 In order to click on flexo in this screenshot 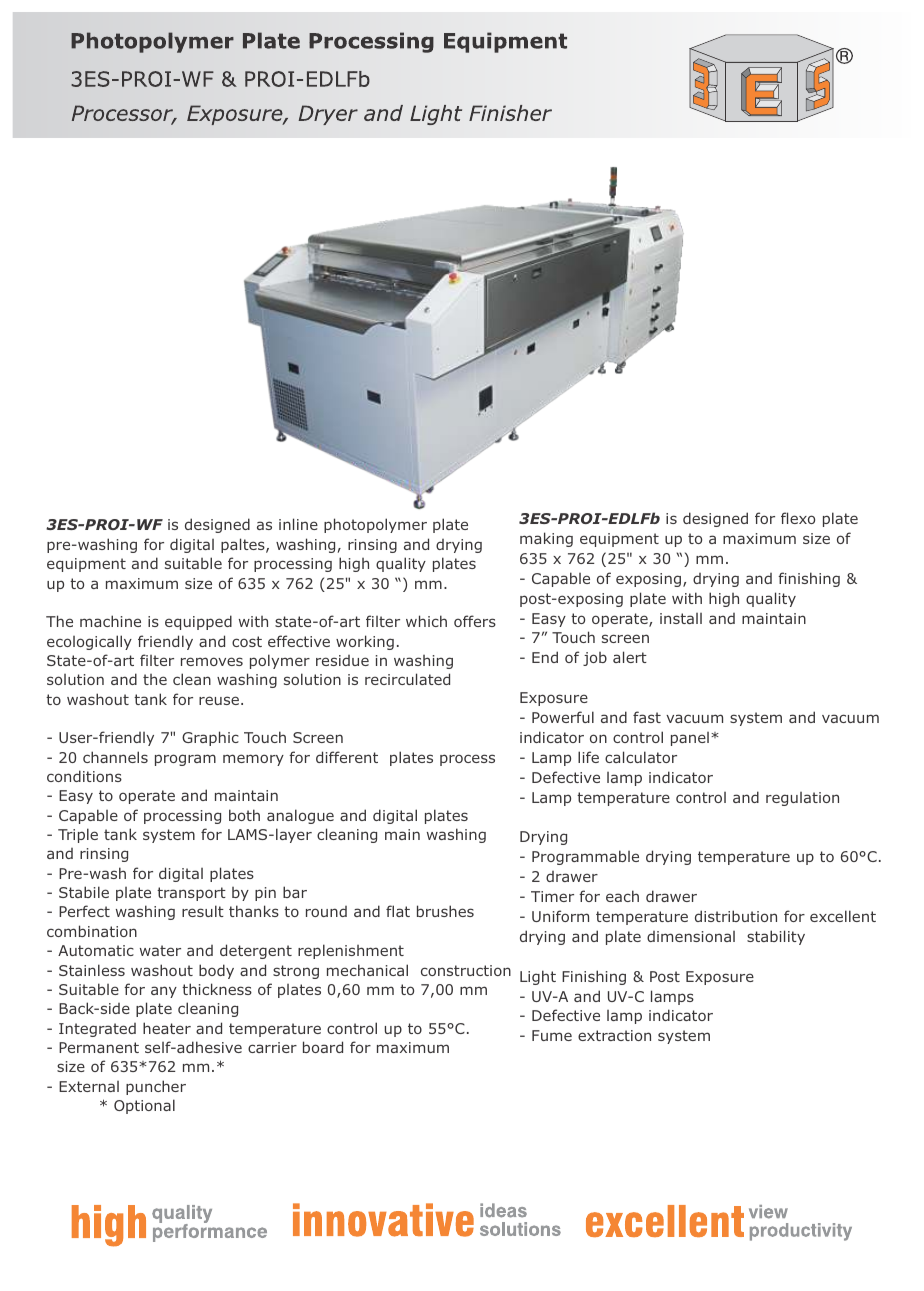, I will do `click(798, 518)`.
